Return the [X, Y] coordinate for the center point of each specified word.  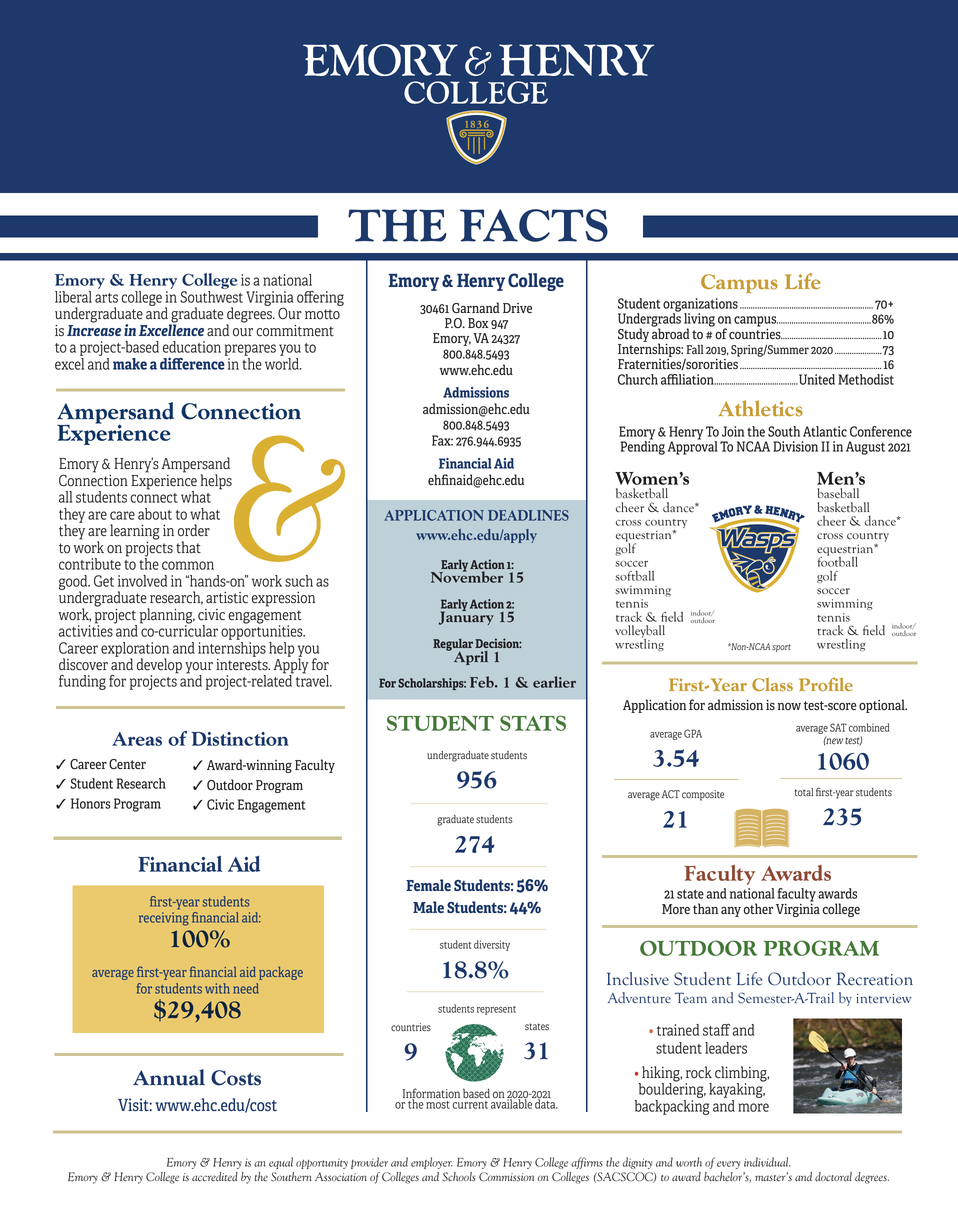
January [466, 617]
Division [795, 446]
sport [781, 648]
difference [193, 362]
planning [167, 617]
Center [127, 764]
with [217, 988]
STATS [533, 723]
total [804, 792]
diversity [492, 945]
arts [106, 298]
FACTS [534, 225]
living [699, 321]
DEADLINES [528, 515]
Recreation [875, 979]
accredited [215, 1177]
